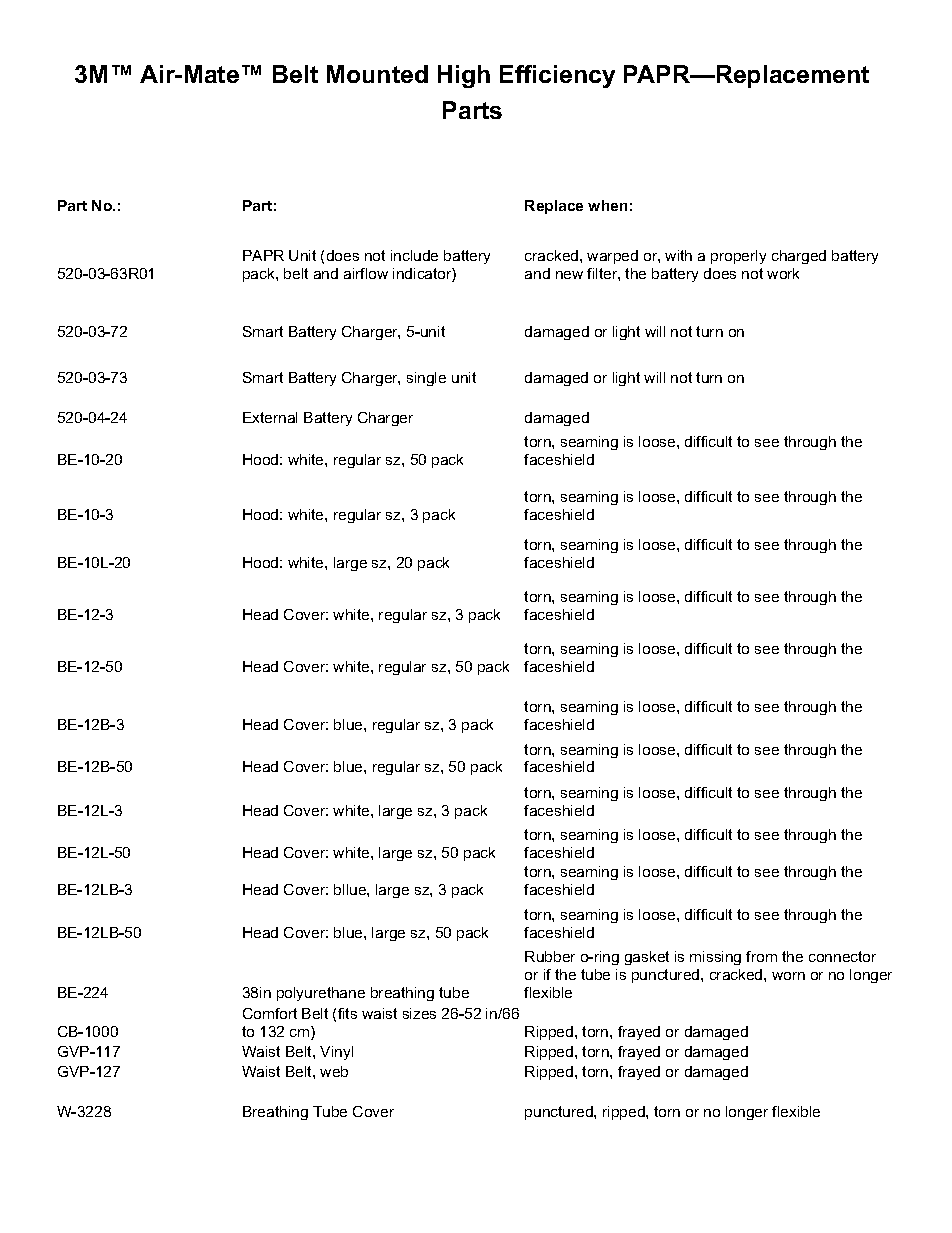  Describe the element at coordinates (426, 379) in the screenshot. I see `single` at that location.
